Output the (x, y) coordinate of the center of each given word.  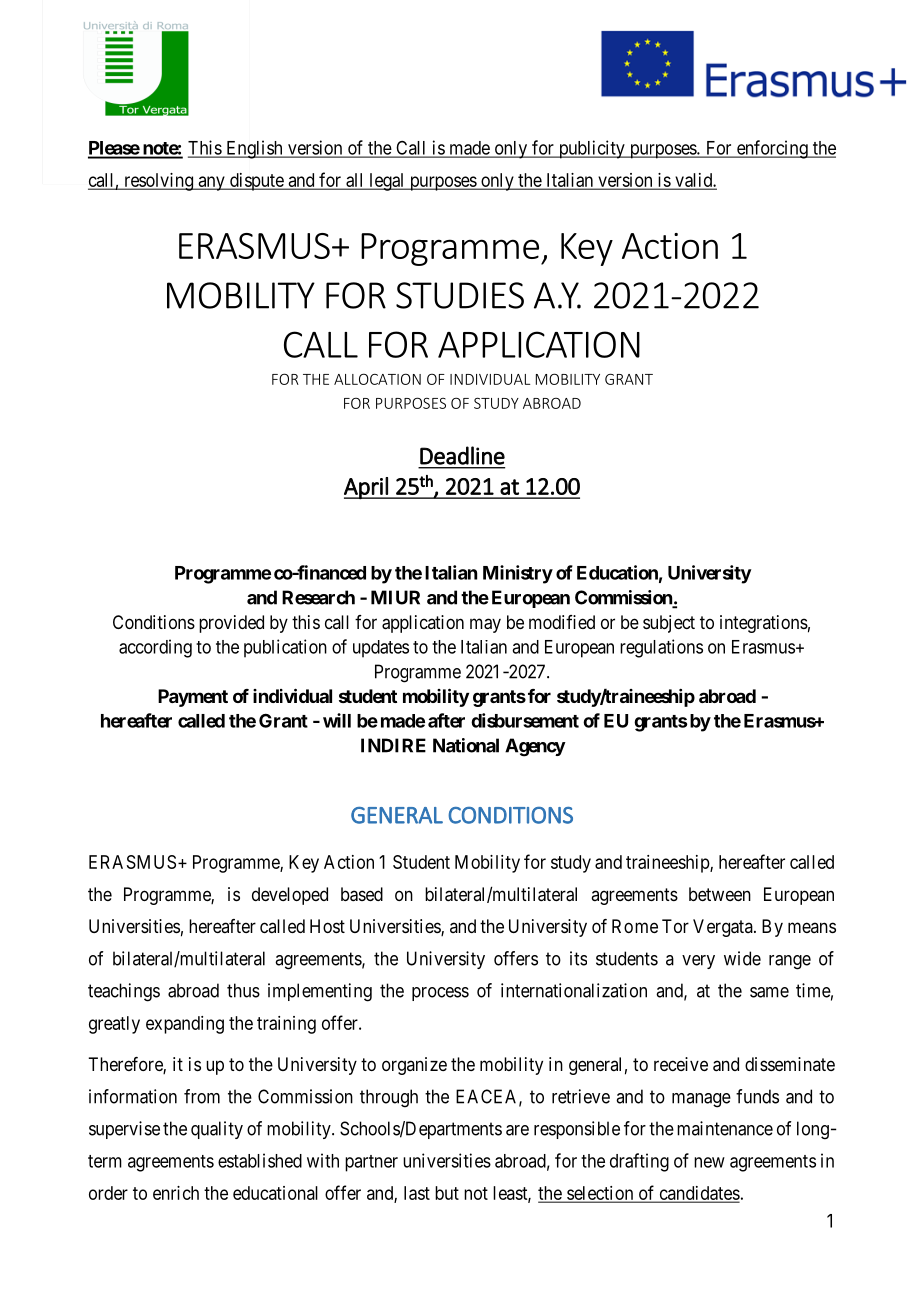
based (362, 894)
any (211, 183)
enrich (176, 1193)
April (367, 488)
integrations (764, 624)
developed (290, 896)
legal (387, 182)
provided (231, 624)
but (447, 1193)
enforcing (772, 149)
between (720, 894)
